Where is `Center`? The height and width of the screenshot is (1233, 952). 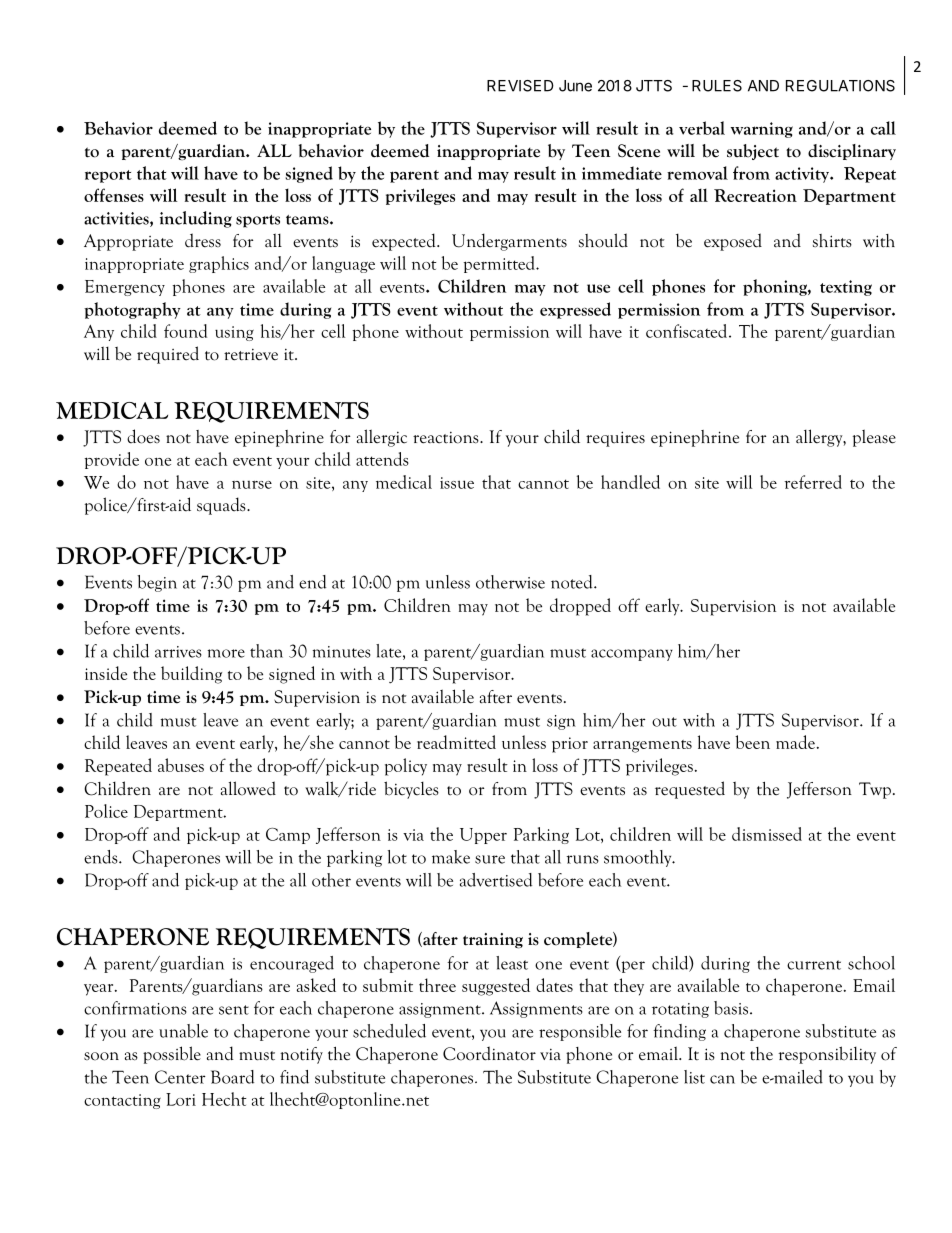
Center is located at coordinates (180, 1077).
